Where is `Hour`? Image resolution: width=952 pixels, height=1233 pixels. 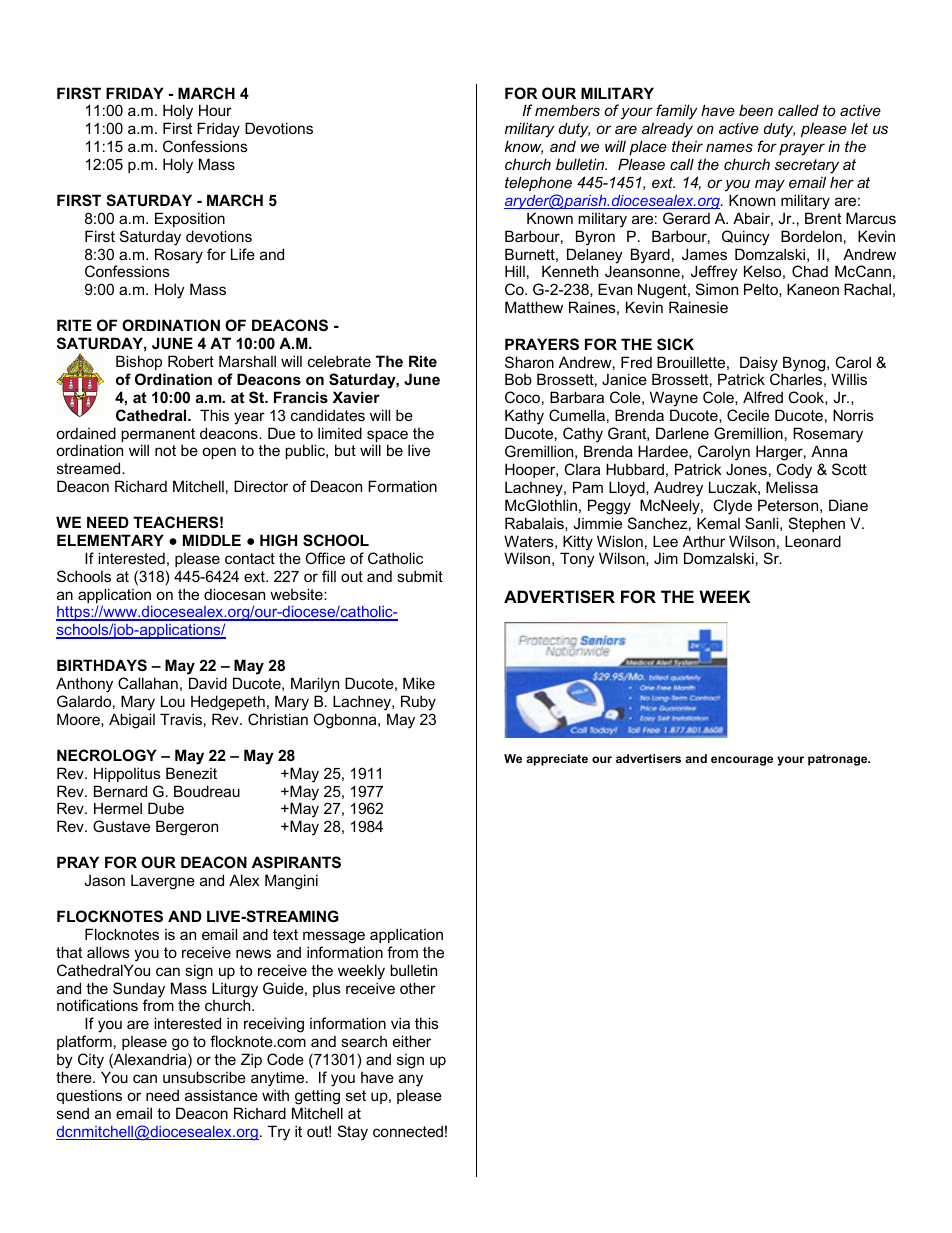
Hour is located at coordinates (215, 110).
